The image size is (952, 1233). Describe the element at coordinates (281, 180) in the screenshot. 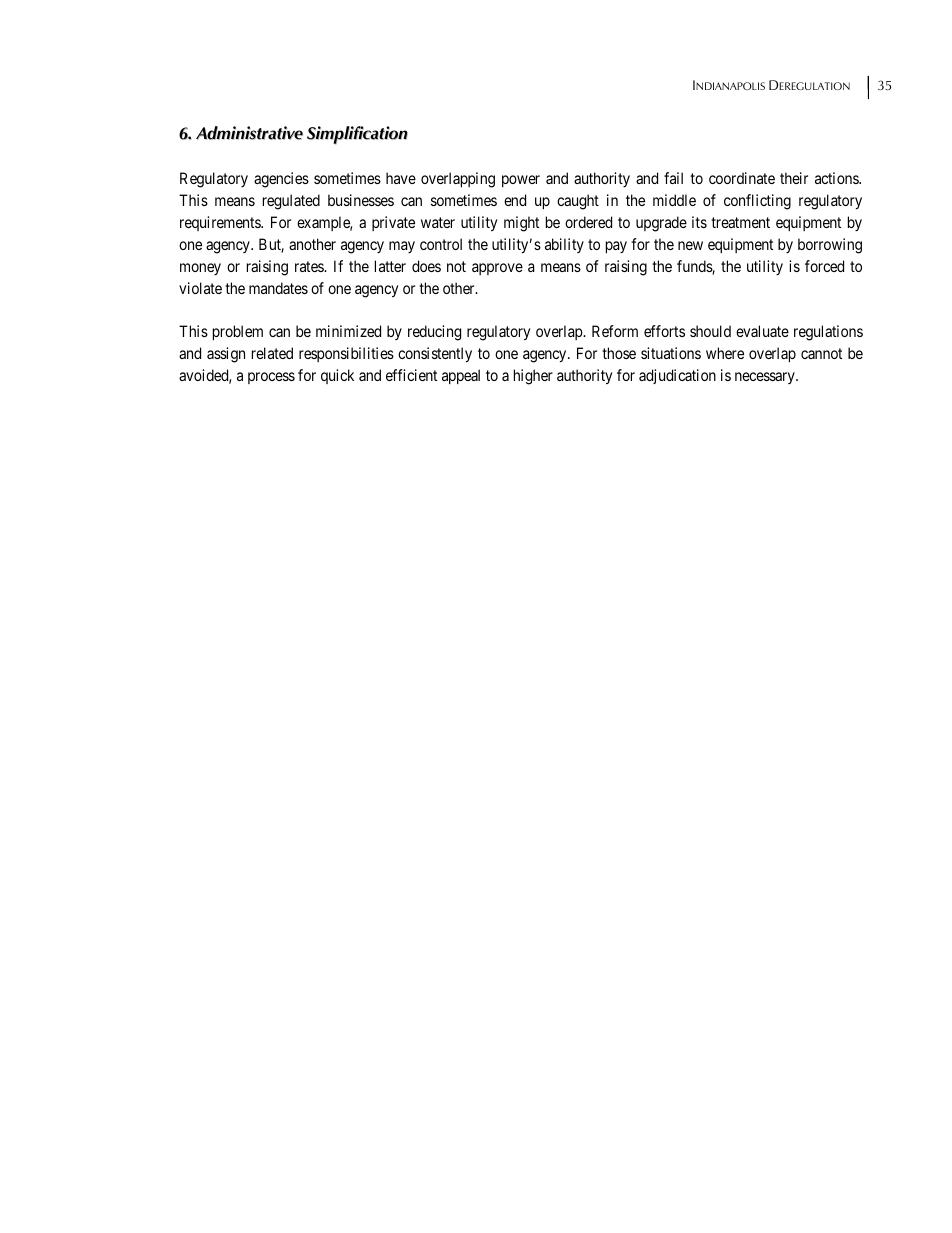

I see `agencies` at that location.
